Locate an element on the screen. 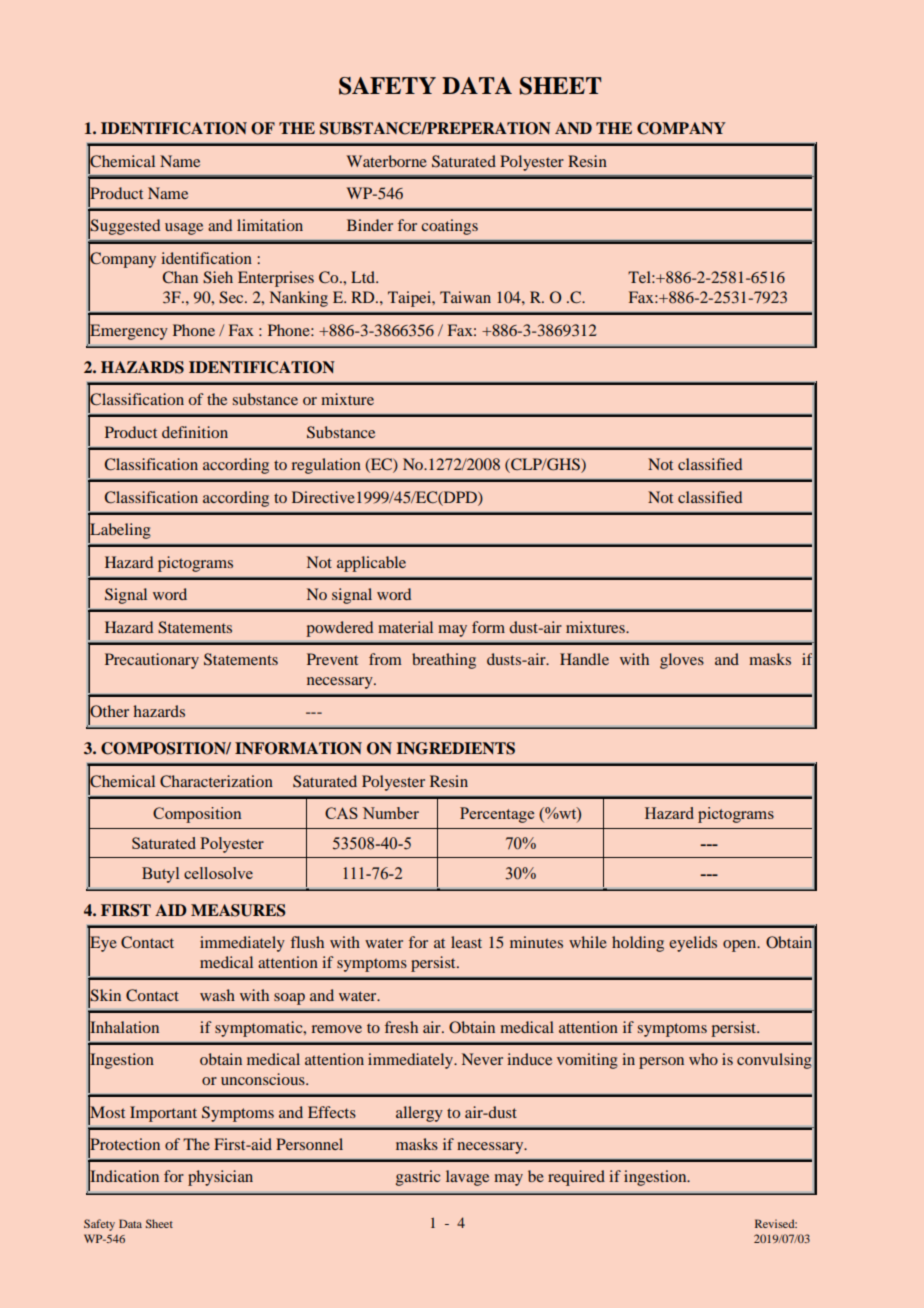 This screenshot has width=924, height=1308. least is located at coordinates (466, 942).
